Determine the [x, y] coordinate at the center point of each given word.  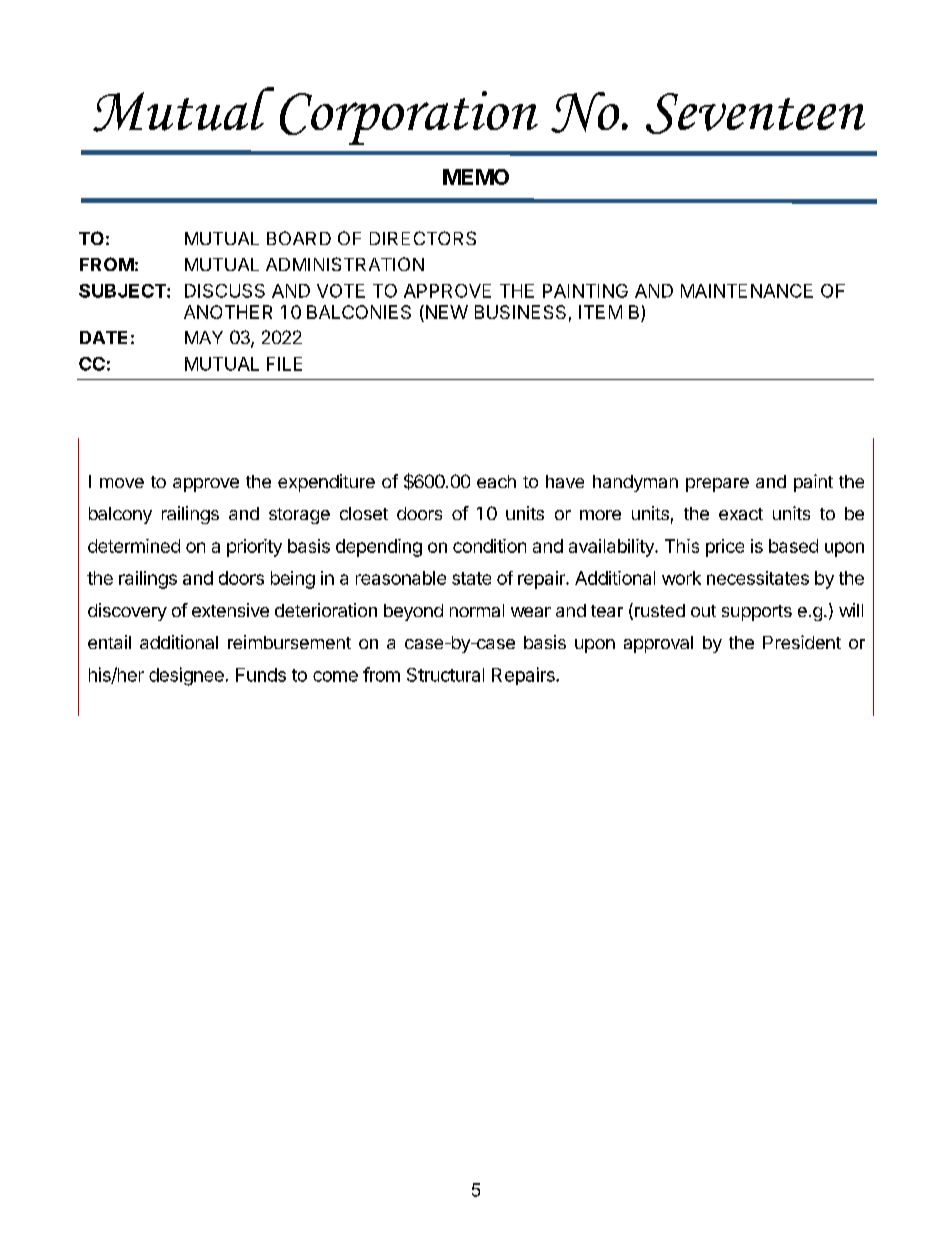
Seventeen [755, 113]
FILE [284, 364]
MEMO [476, 177]
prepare [717, 485]
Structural [445, 675]
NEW [445, 312]
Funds [261, 675]
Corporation [409, 118]
